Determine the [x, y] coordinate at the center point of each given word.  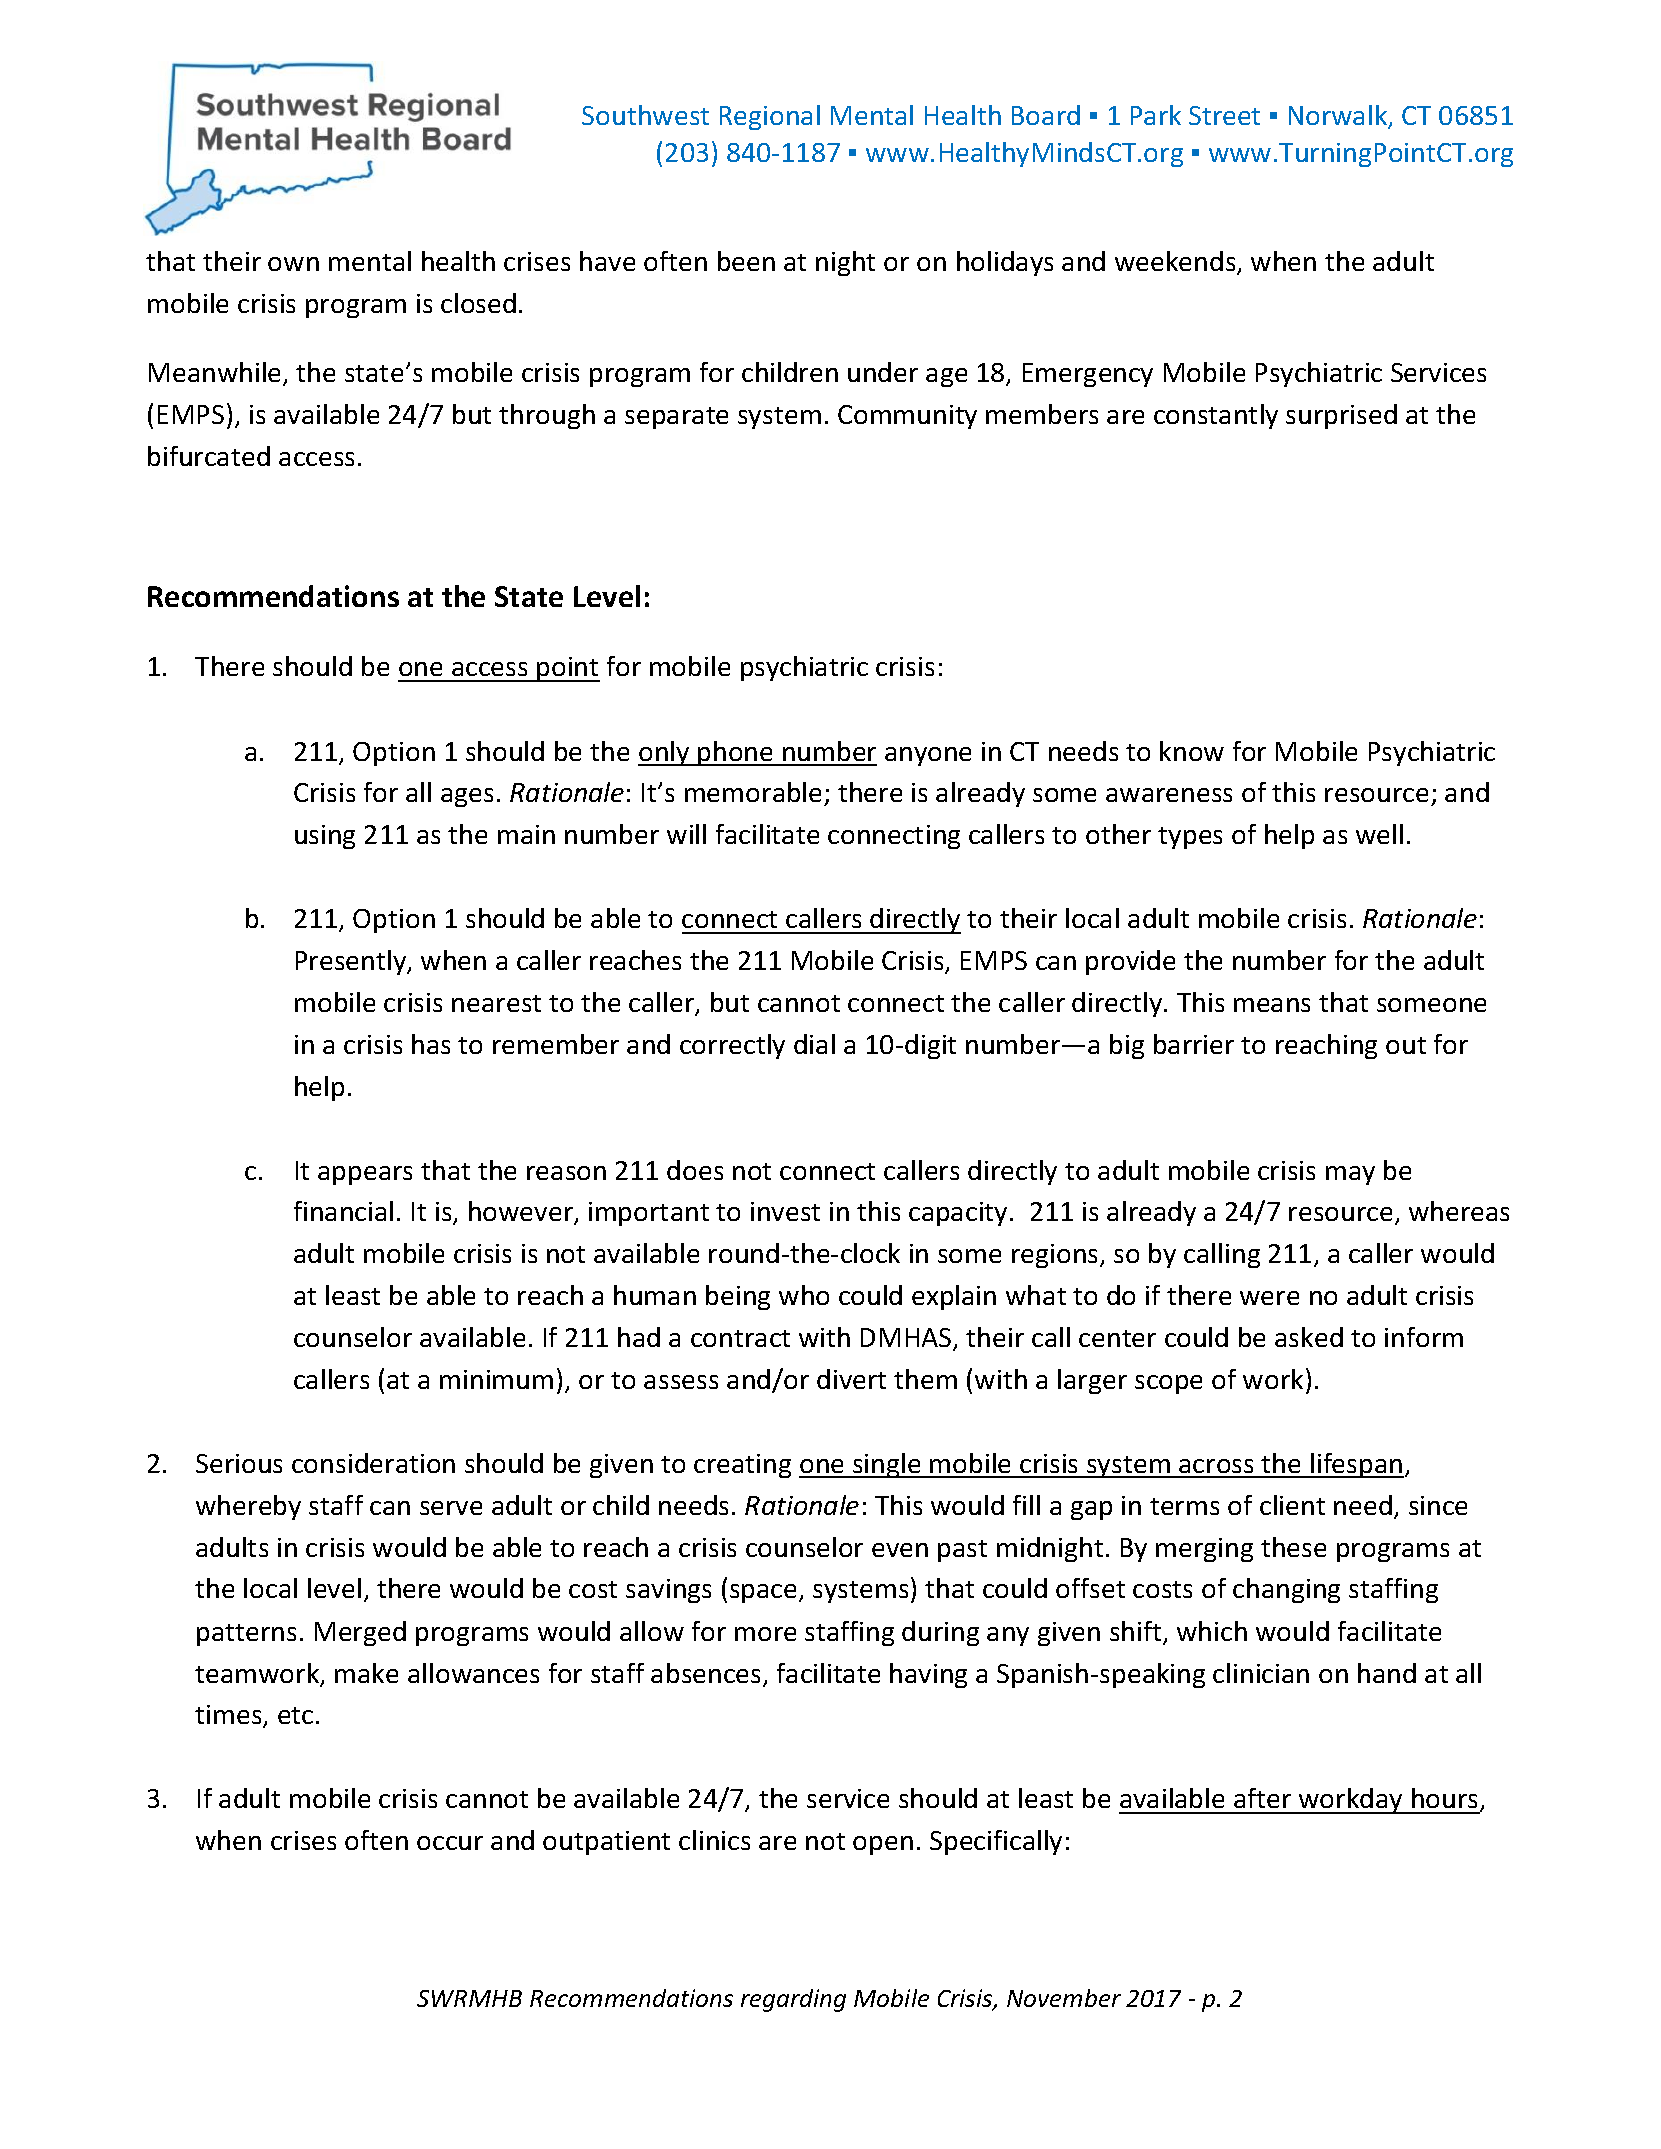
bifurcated [209, 456]
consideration [373, 1463]
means [1272, 1005]
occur [450, 1843]
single [887, 1465]
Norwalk [1339, 116]
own [293, 264]
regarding [793, 2000]
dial [814, 1044]
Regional [770, 117]
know [1192, 751]
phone [736, 753]
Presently [352, 962]
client [1292, 1505]
